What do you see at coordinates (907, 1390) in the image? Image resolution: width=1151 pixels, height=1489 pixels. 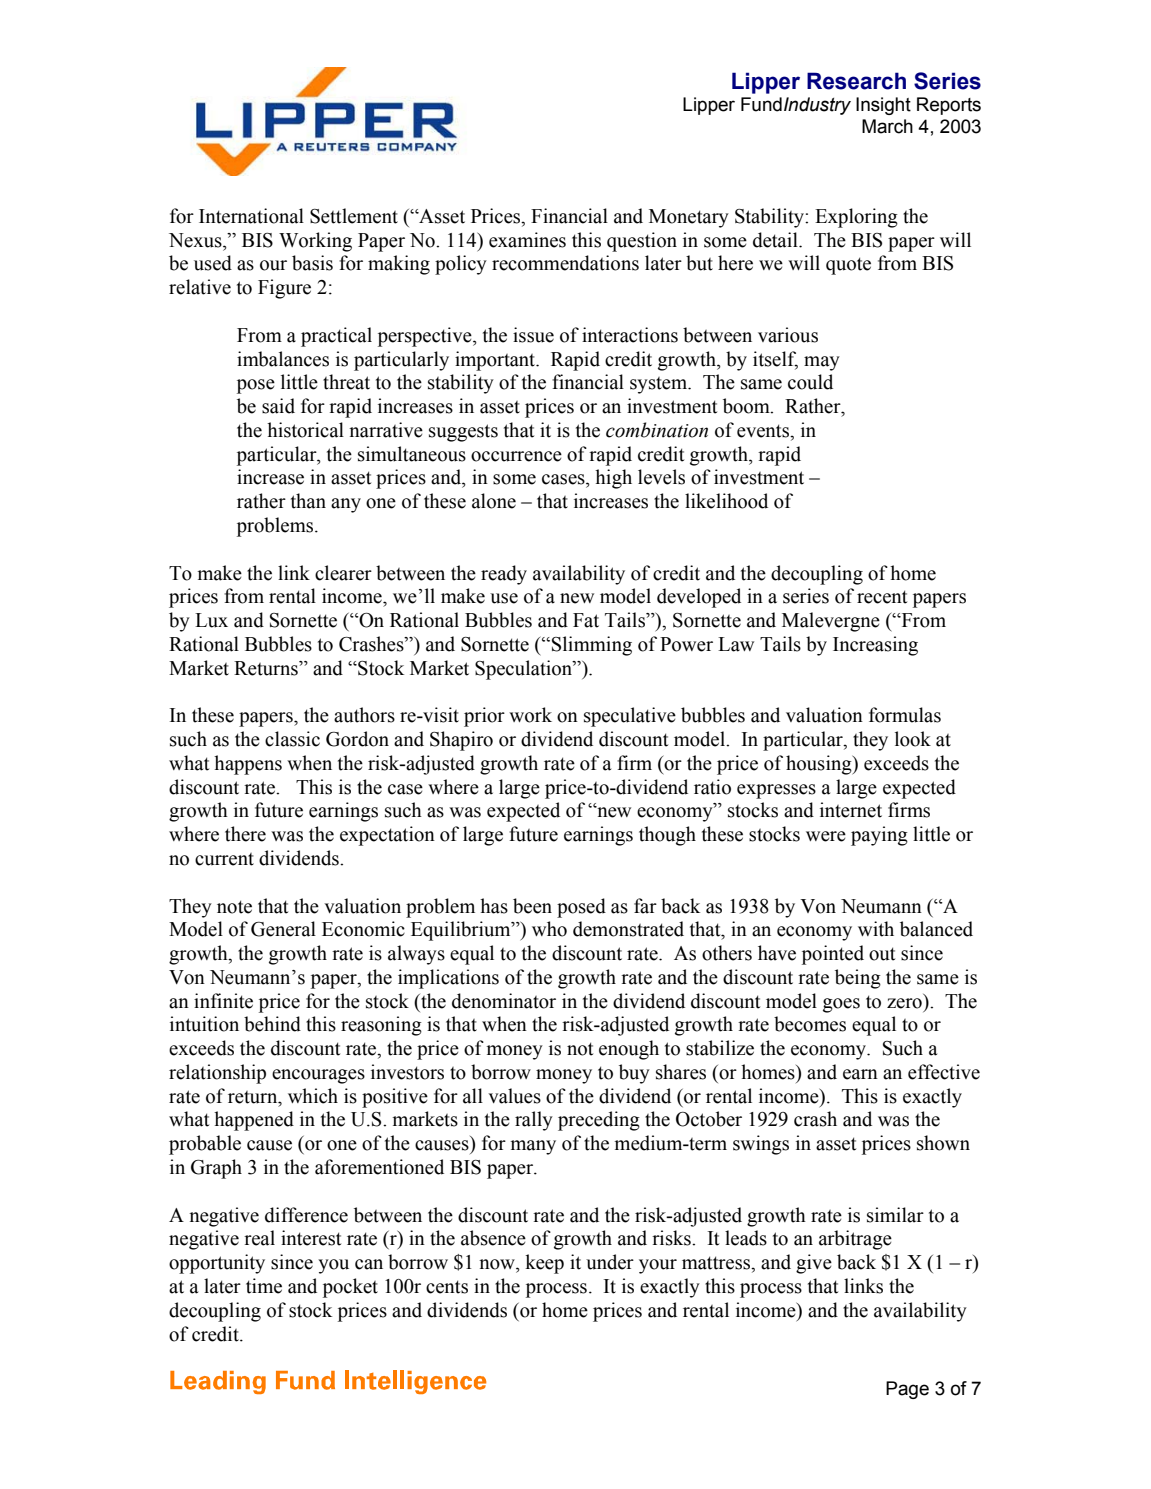 I see `Page` at bounding box center [907, 1390].
